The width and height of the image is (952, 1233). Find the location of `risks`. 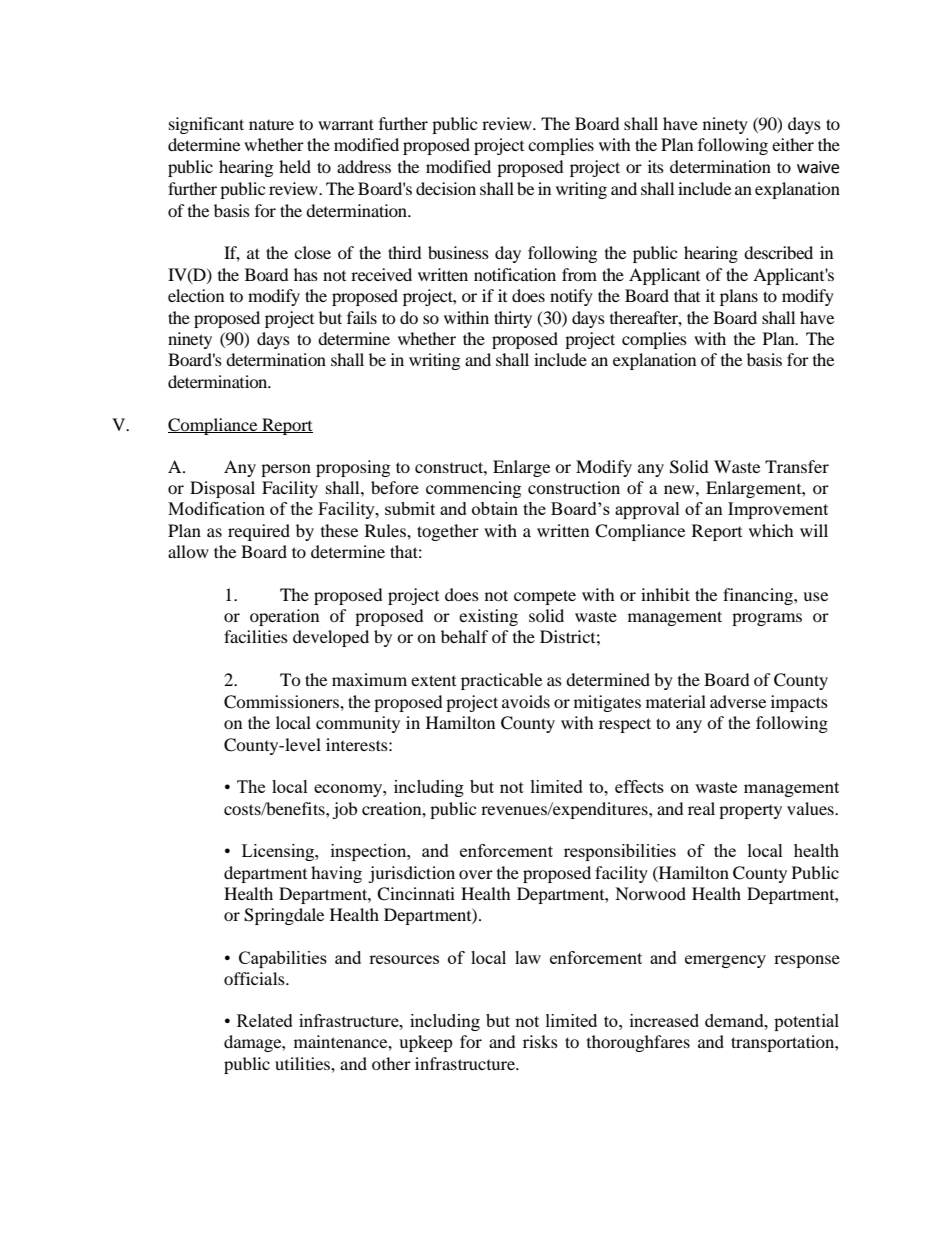

risks is located at coordinates (540, 1041).
